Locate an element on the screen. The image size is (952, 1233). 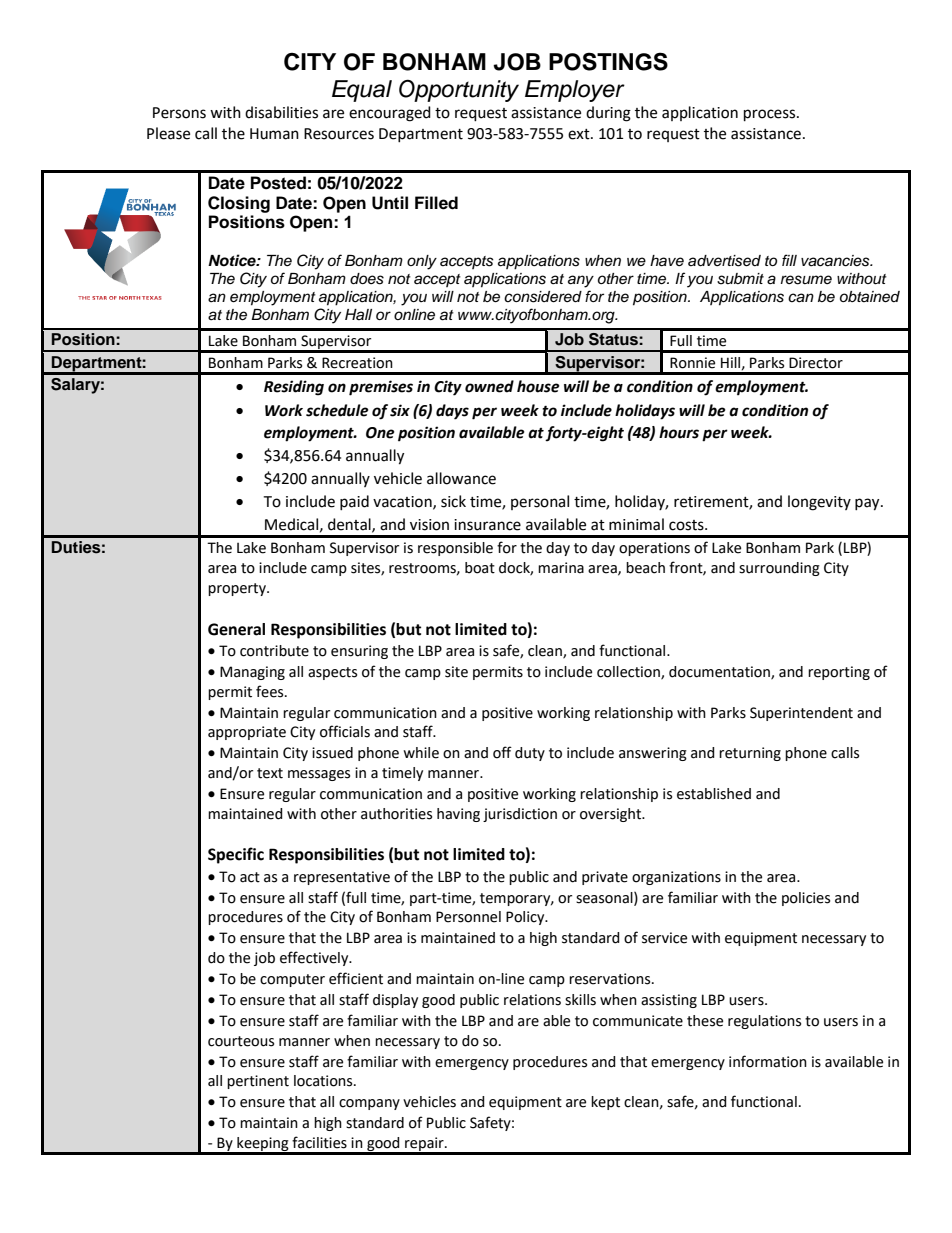
property is located at coordinates (238, 589).
